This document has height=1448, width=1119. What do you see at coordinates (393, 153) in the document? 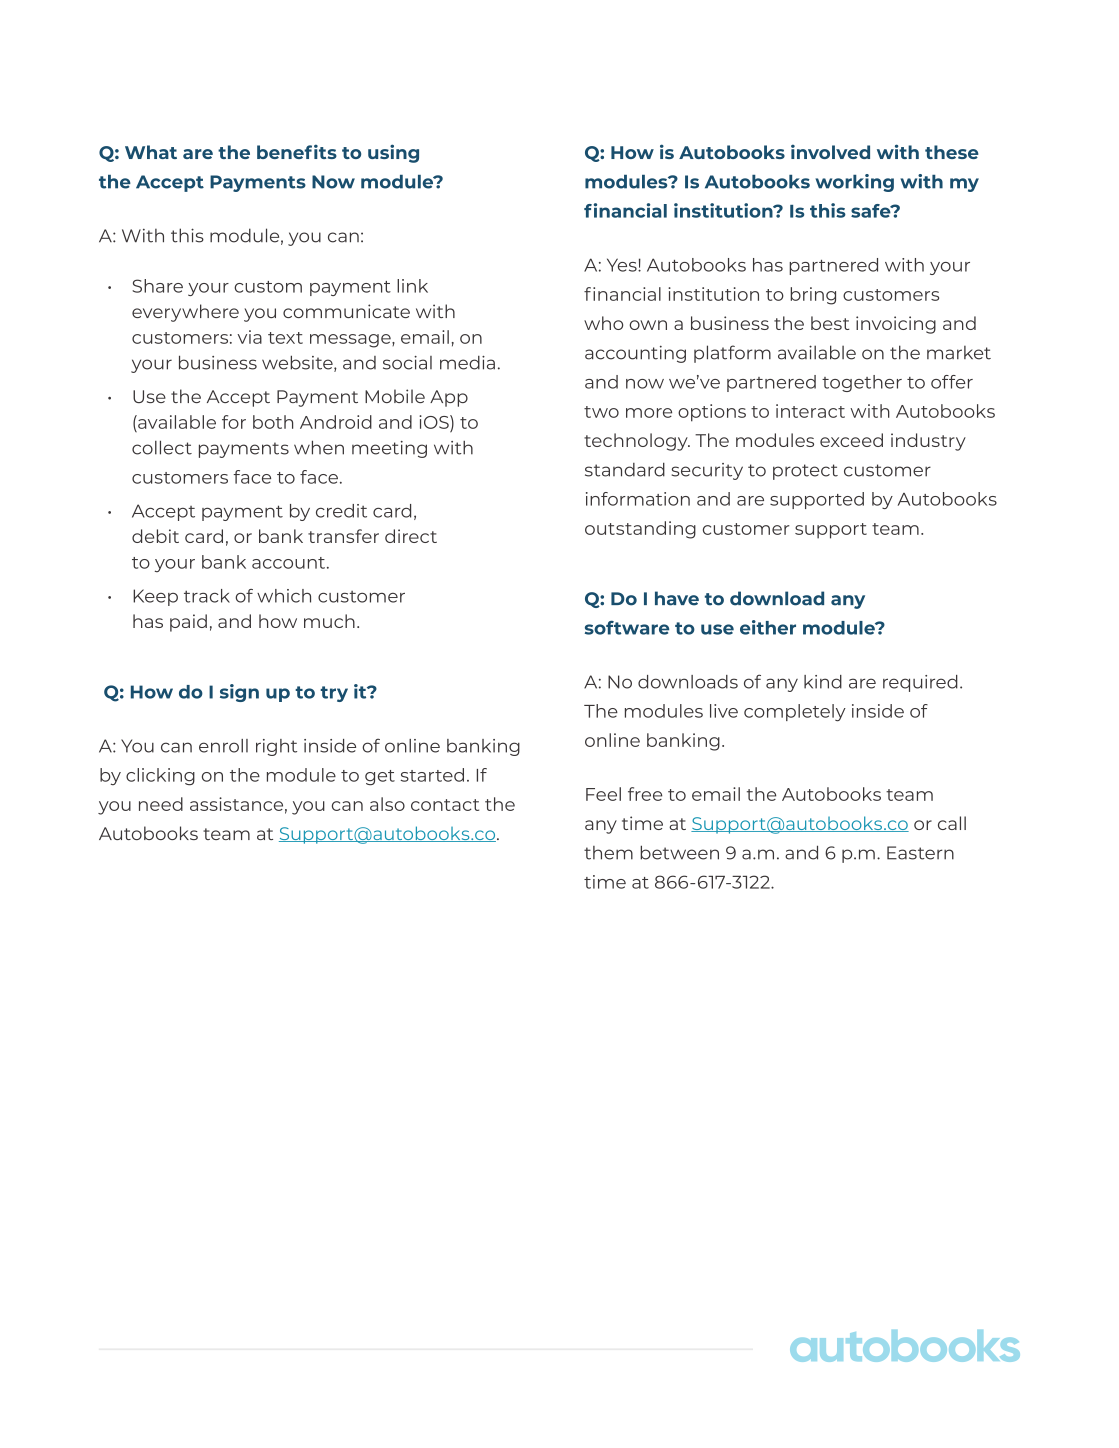
I see `using` at bounding box center [393, 153].
